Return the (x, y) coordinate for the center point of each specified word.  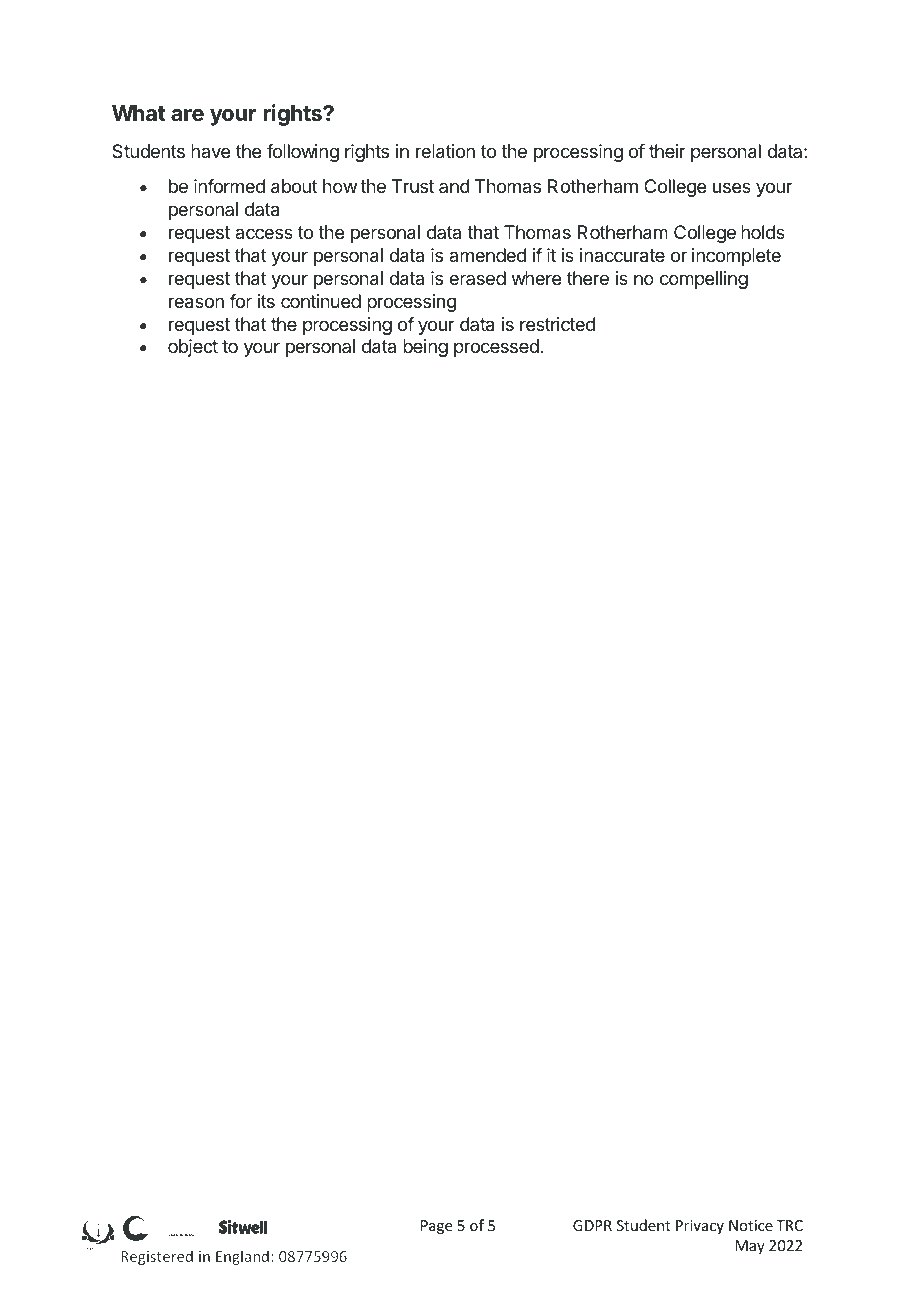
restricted (557, 324)
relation (445, 151)
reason (196, 303)
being (425, 348)
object (193, 348)
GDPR (592, 1225)
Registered (157, 1257)
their (667, 151)
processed (497, 348)
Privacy (700, 1227)
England (242, 1257)
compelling (704, 280)
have (210, 151)
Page (436, 1227)
